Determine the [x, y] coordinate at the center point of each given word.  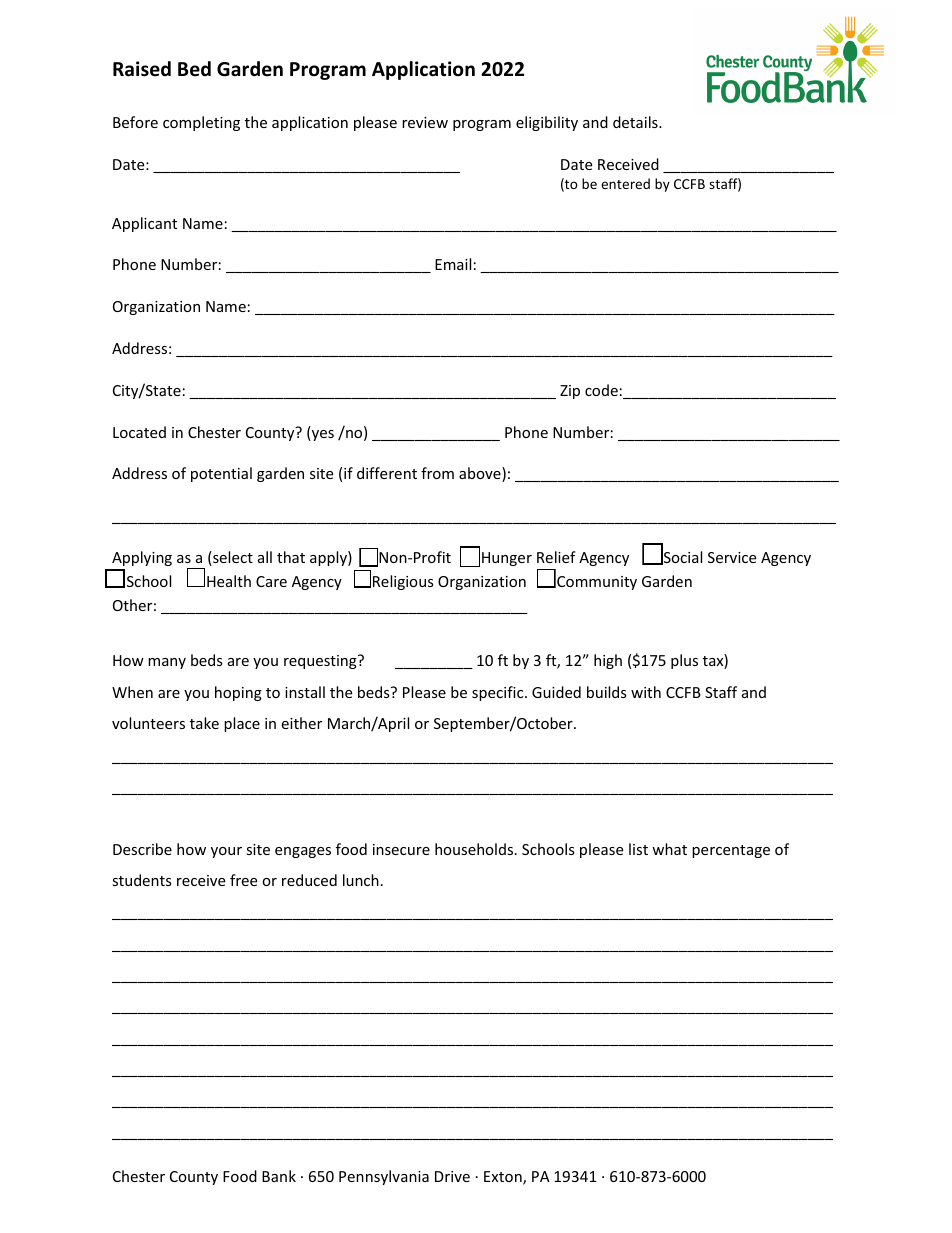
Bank [279, 1176]
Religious [403, 582]
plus [684, 661]
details [636, 122]
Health [229, 581]
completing [201, 123]
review [425, 122]
